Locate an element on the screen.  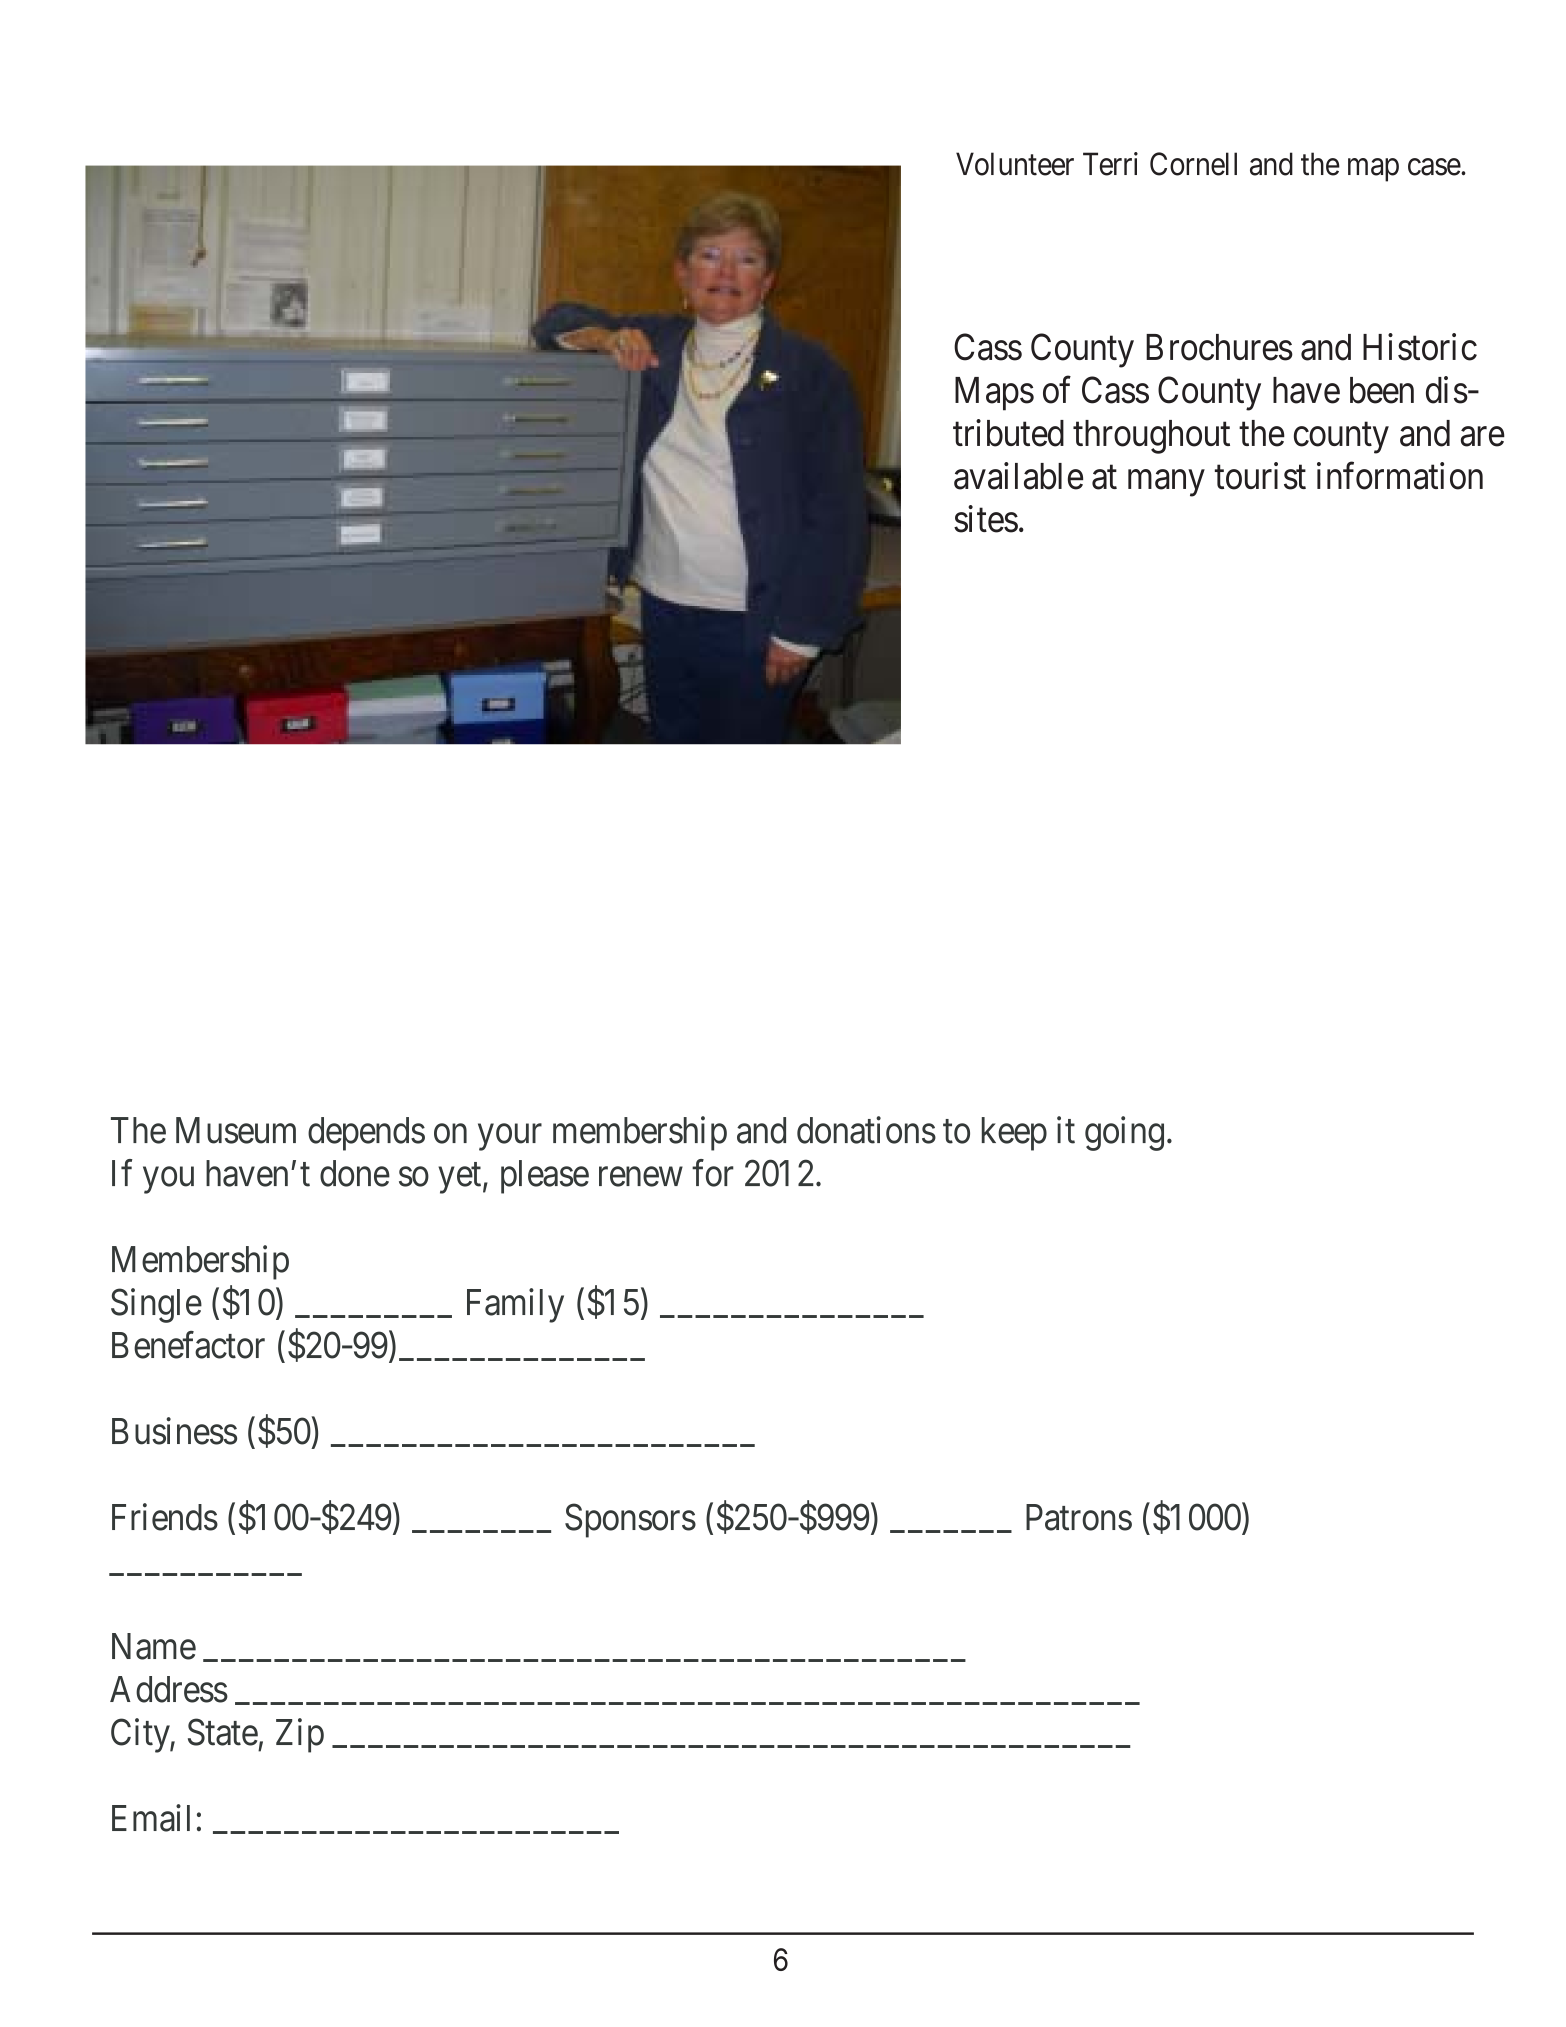
going is located at coordinates (1124, 1133).
